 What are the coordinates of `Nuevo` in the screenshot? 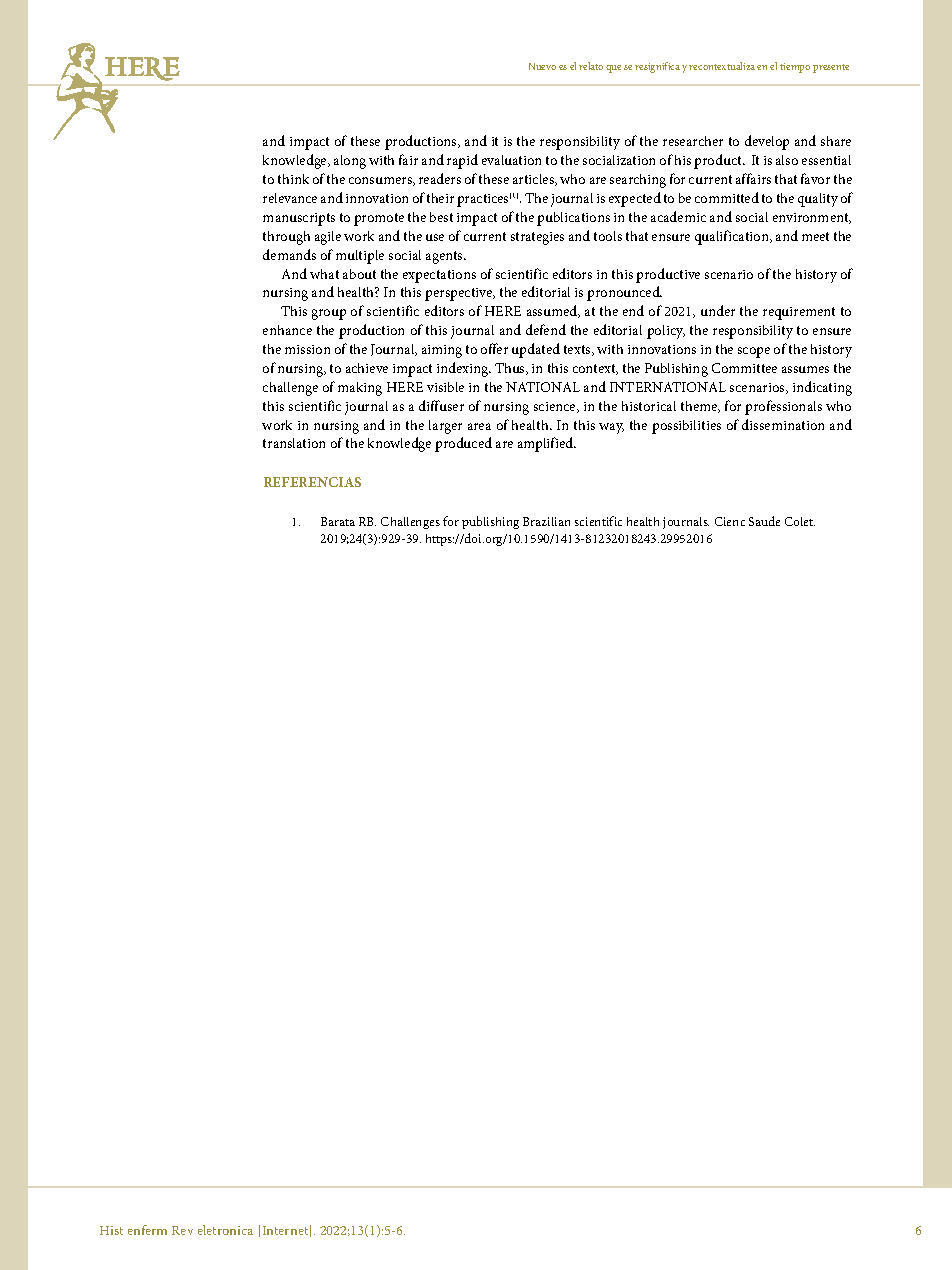 It's located at (542, 66).
